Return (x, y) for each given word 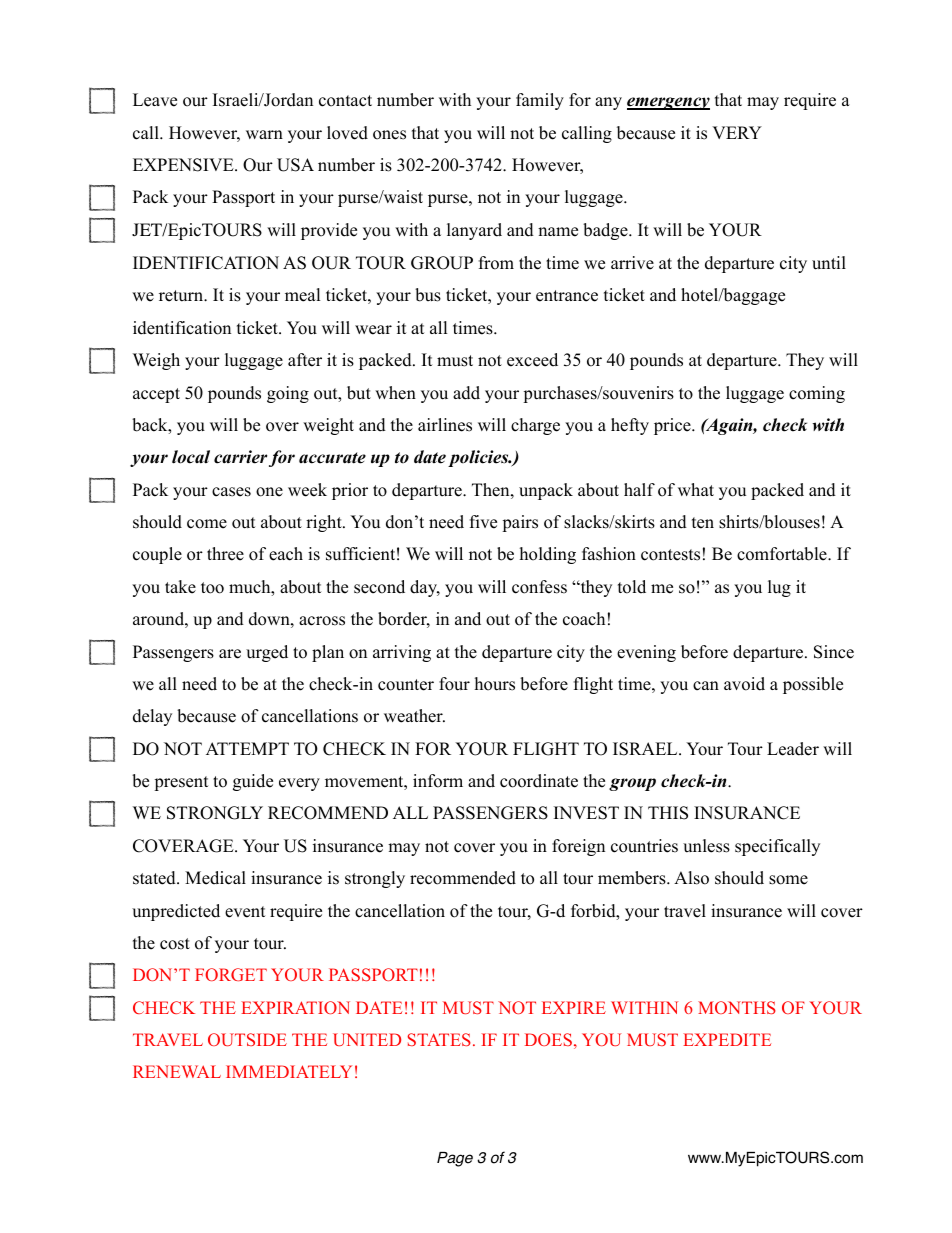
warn (264, 134)
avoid (744, 684)
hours (495, 684)
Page (455, 1159)
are (230, 654)
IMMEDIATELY (289, 1071)
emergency (668, 103)
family (540, 101)
